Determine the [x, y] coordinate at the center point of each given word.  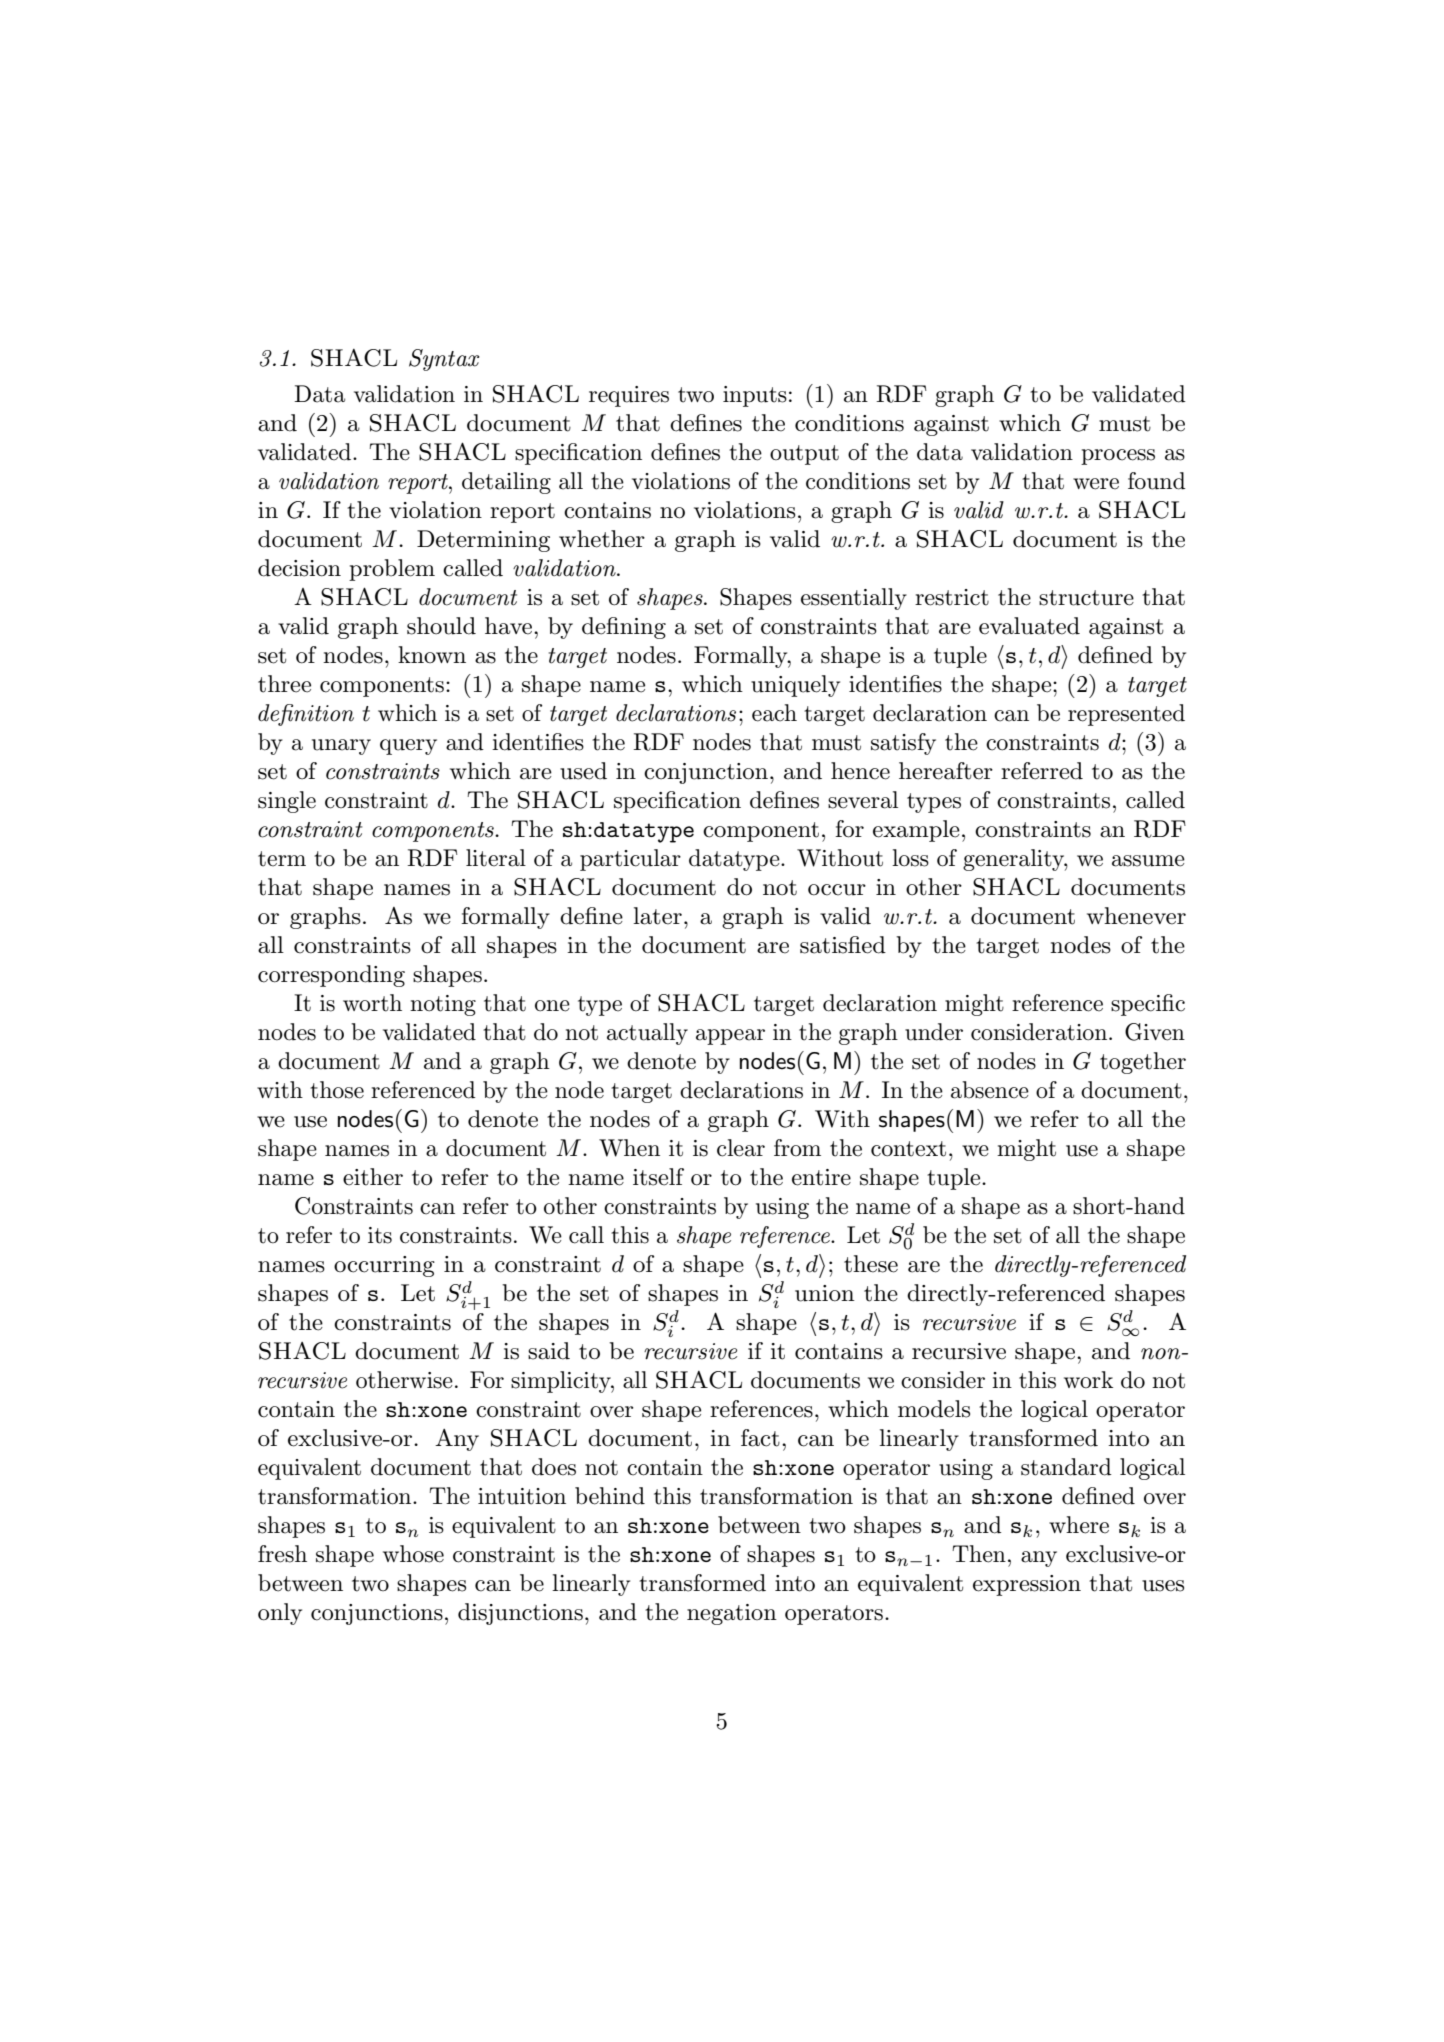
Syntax [444, 360]
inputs [755, 396]
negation [732, 1614]
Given [1155, 1032]
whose [413, 1554]
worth [372, 1003]
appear [730, 1037]
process [1118, 457]
